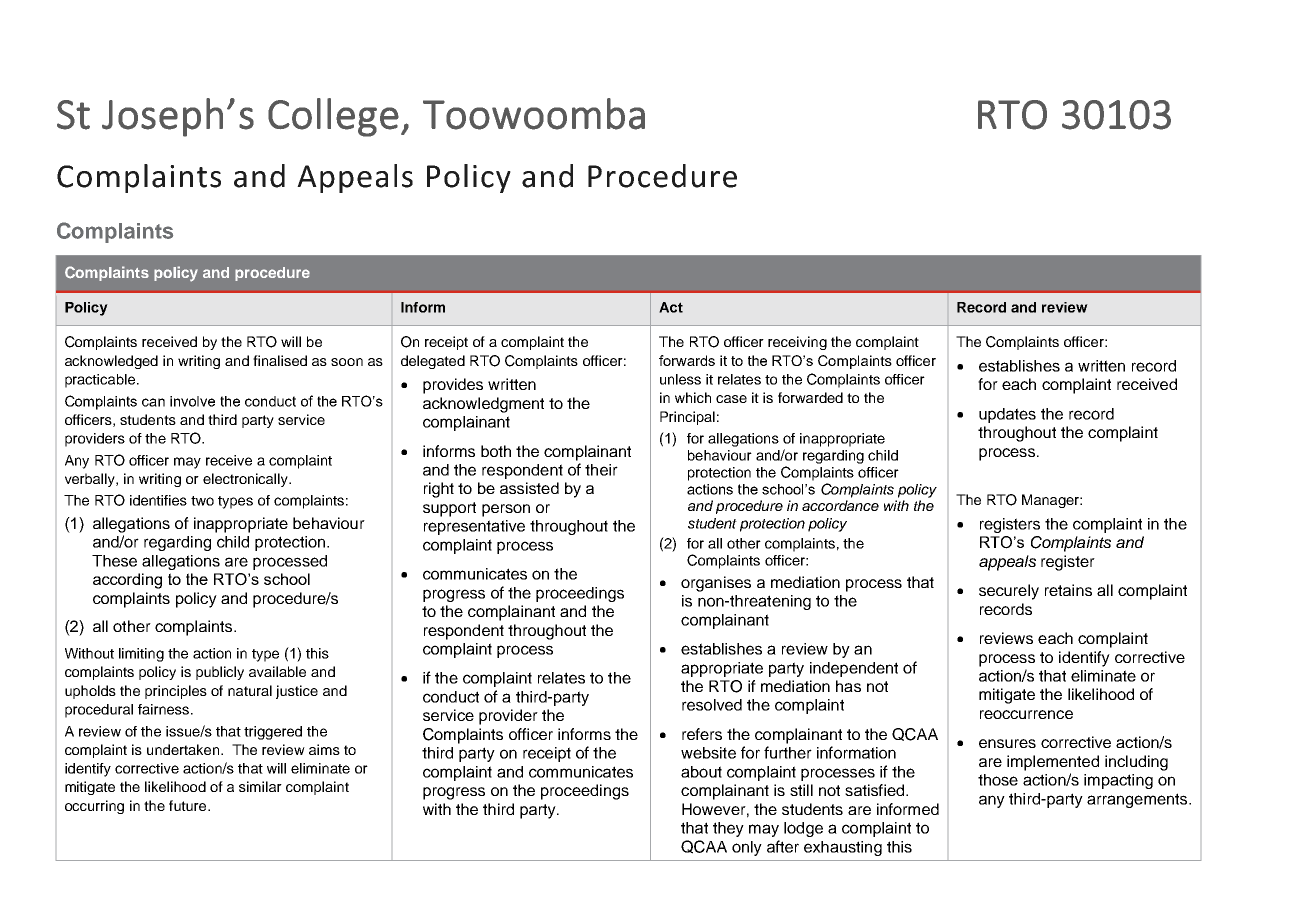  What do you see at coordinates (189, 805) in the screenshot?
I see `future` at bounding box center [189, 805].
